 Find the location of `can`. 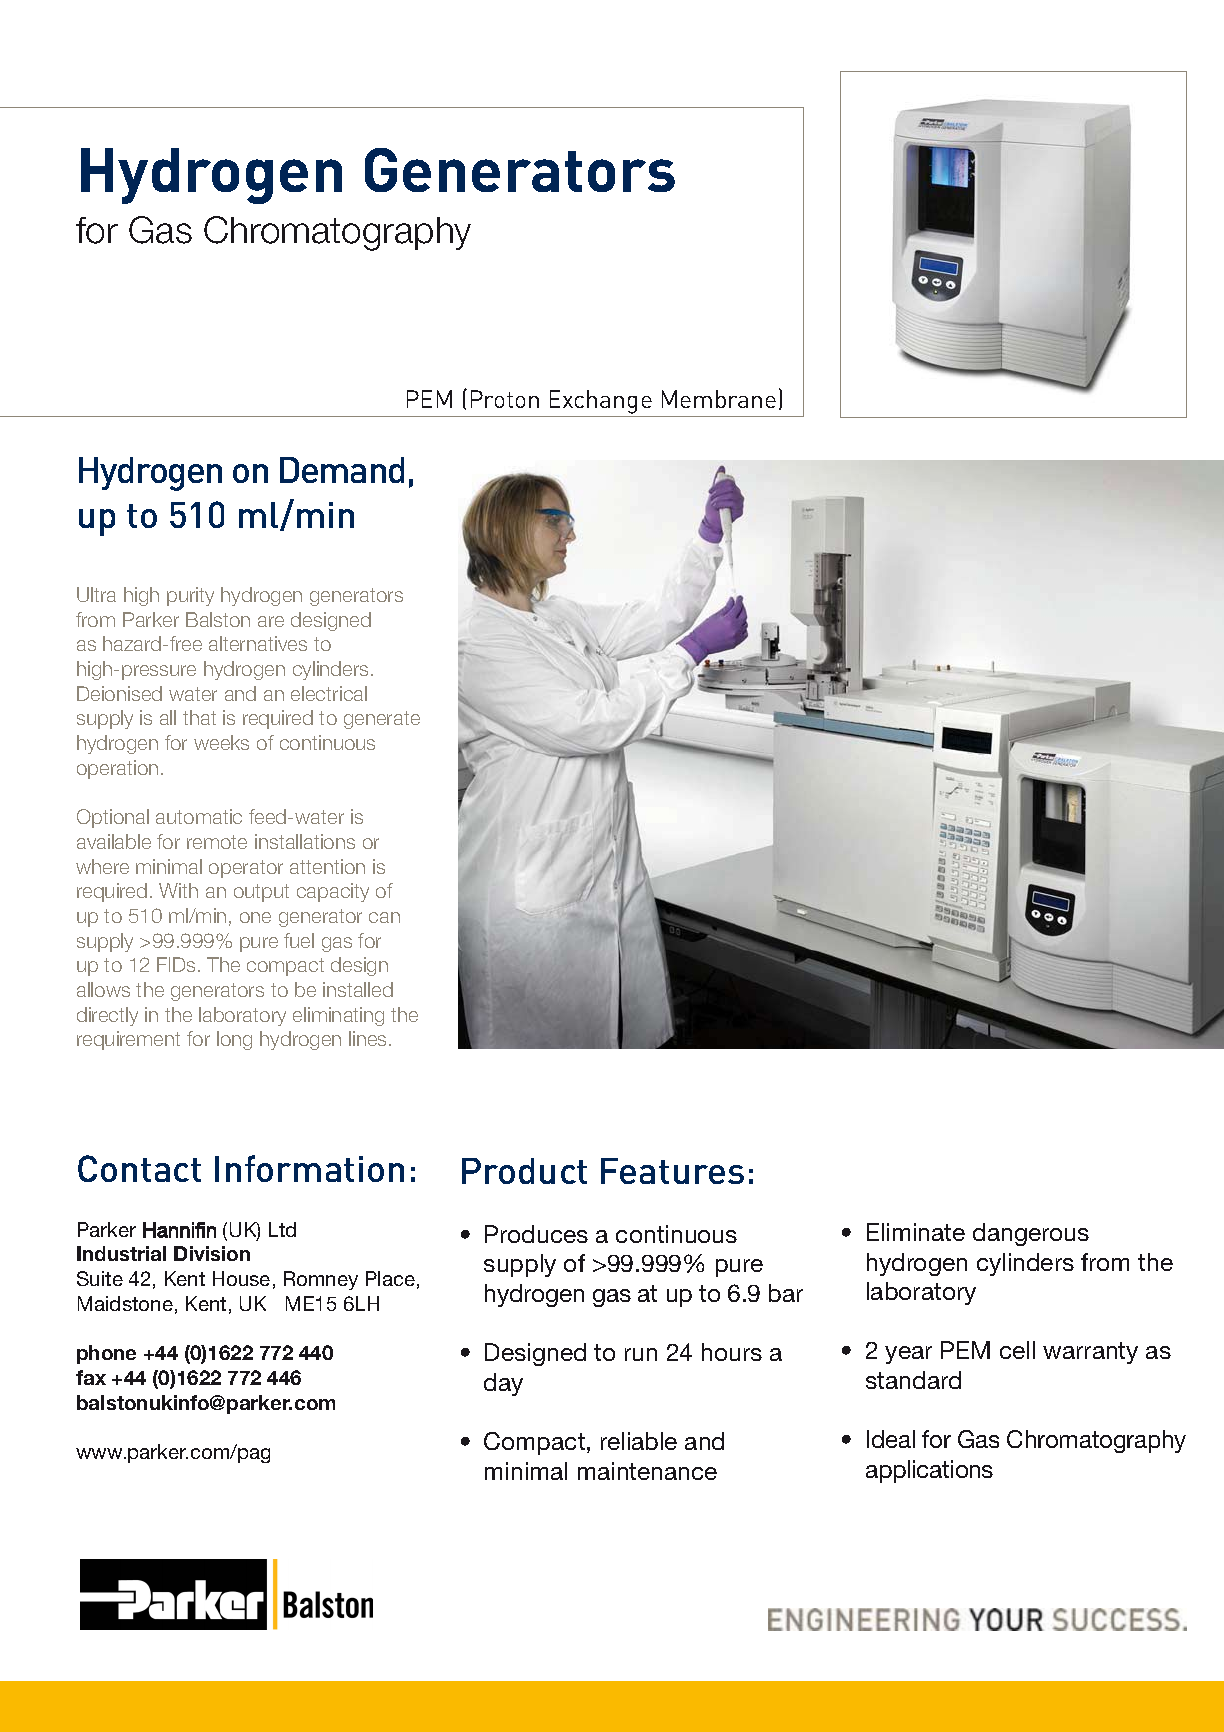

can is located at coordinates (384, 917).
